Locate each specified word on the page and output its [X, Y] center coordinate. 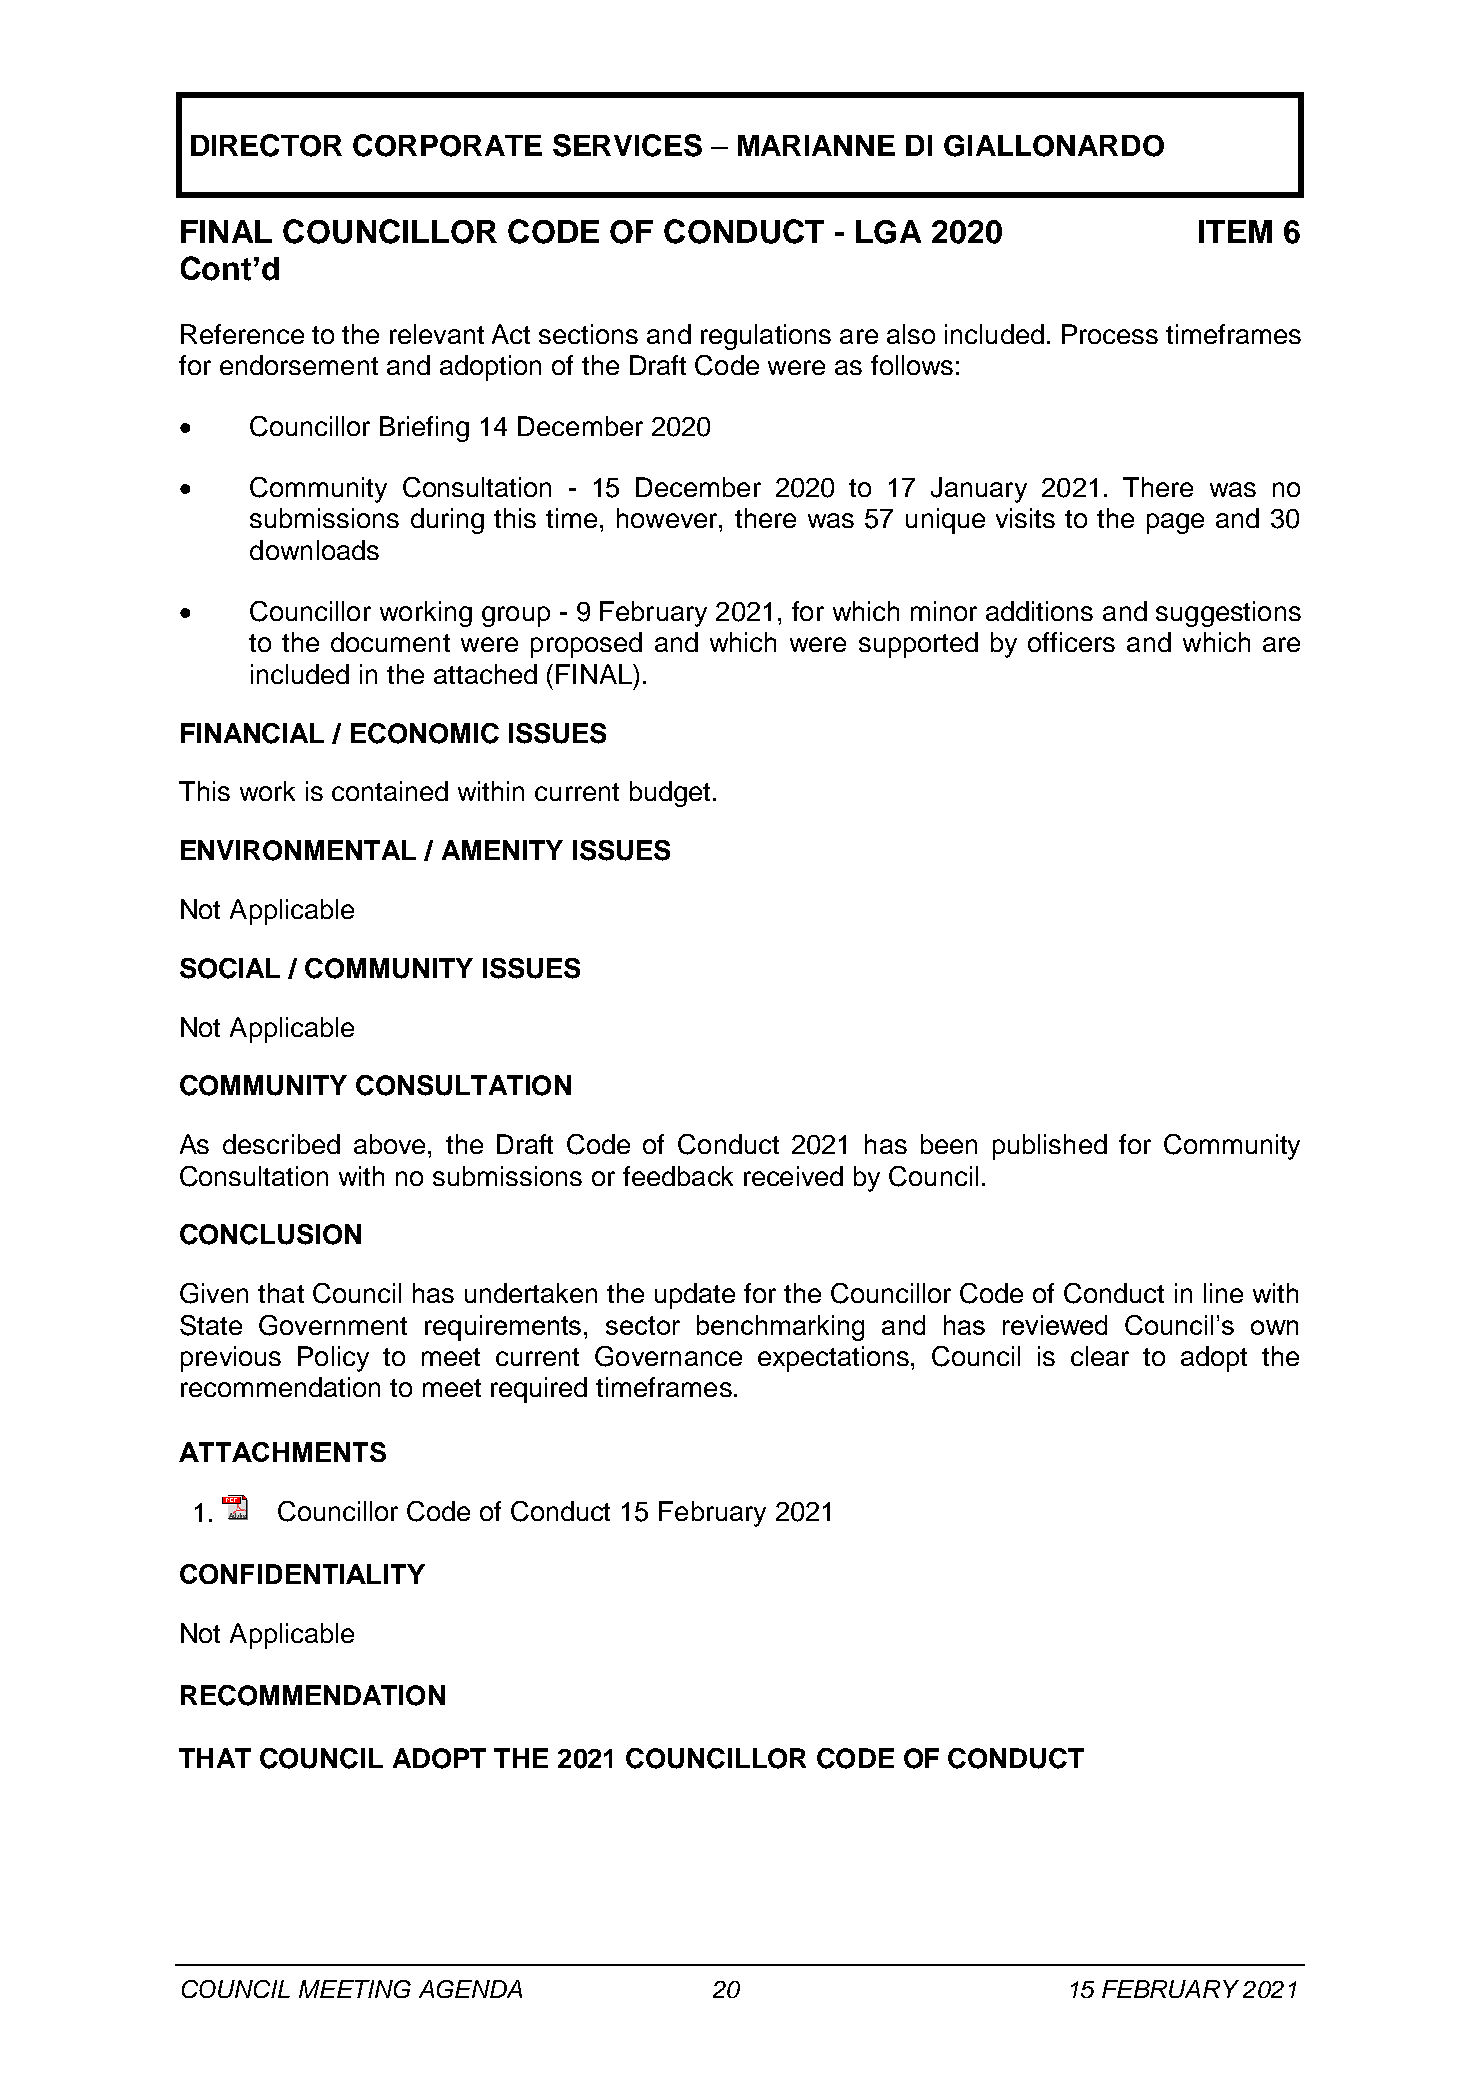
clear [1100, 1356]
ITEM [1235, 231]
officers [1071, 642]
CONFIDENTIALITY [302, 1574]
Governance [668, 1356]
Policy [333, 1359]
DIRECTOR [266, 145]
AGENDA [470, 1989]
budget [670, 794]
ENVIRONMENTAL [298, 850]
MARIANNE [816, 145]
